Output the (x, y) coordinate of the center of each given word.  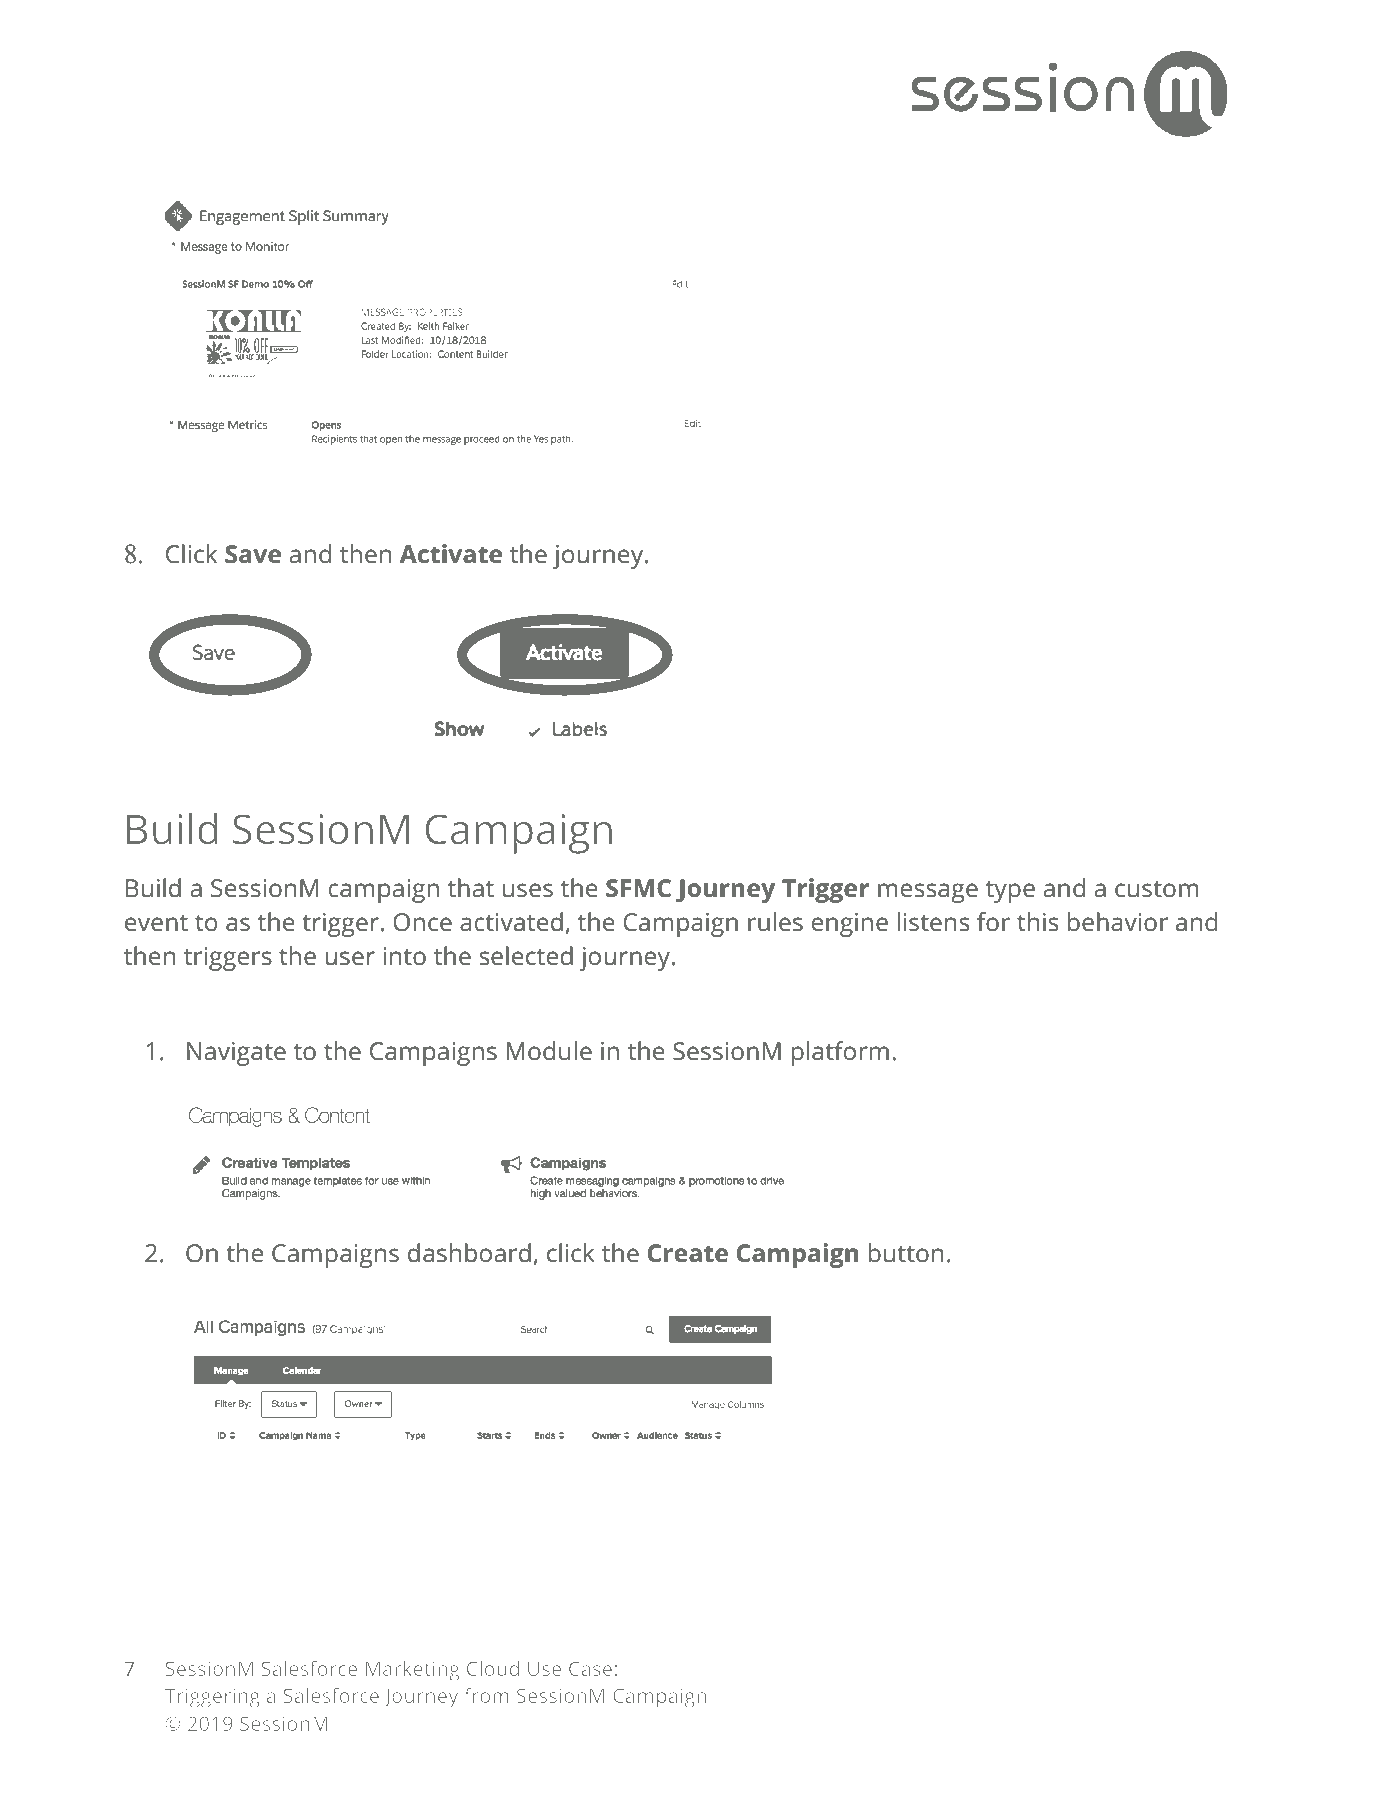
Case (590, 1669)
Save (253, 554)
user (350, 958)
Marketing (412, 1671)
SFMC (638, 888)
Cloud (493, 1668)
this (1037, 922)
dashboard (469, 1253)
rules (775, 922)
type (1010, 892)
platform (840, 1053)
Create (688, 1253)
